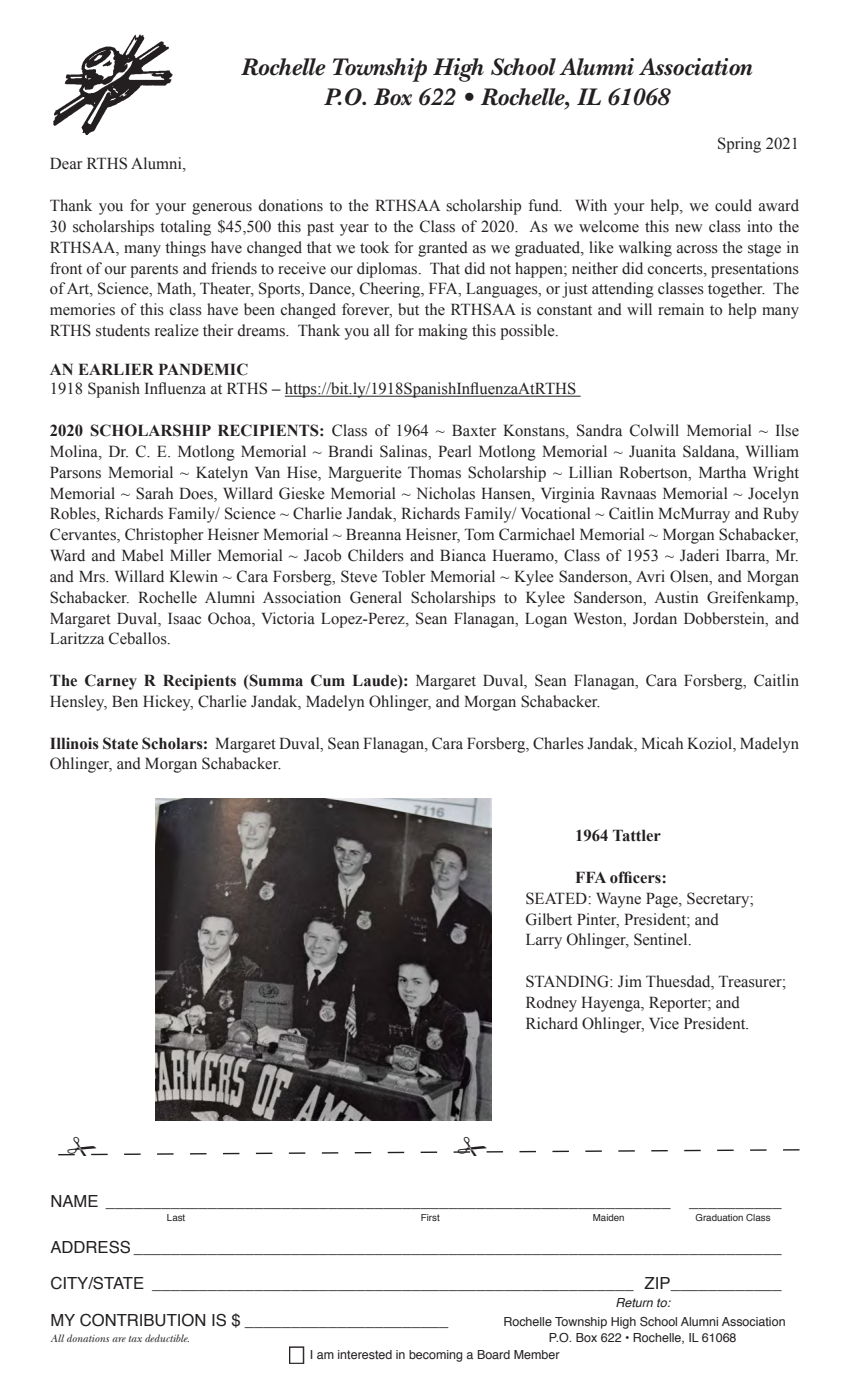 This document has height=1400, width=849. What do you see at coordinates (634, 1302) in the document?
I see `Return` at bounding box center [634, 1302].
